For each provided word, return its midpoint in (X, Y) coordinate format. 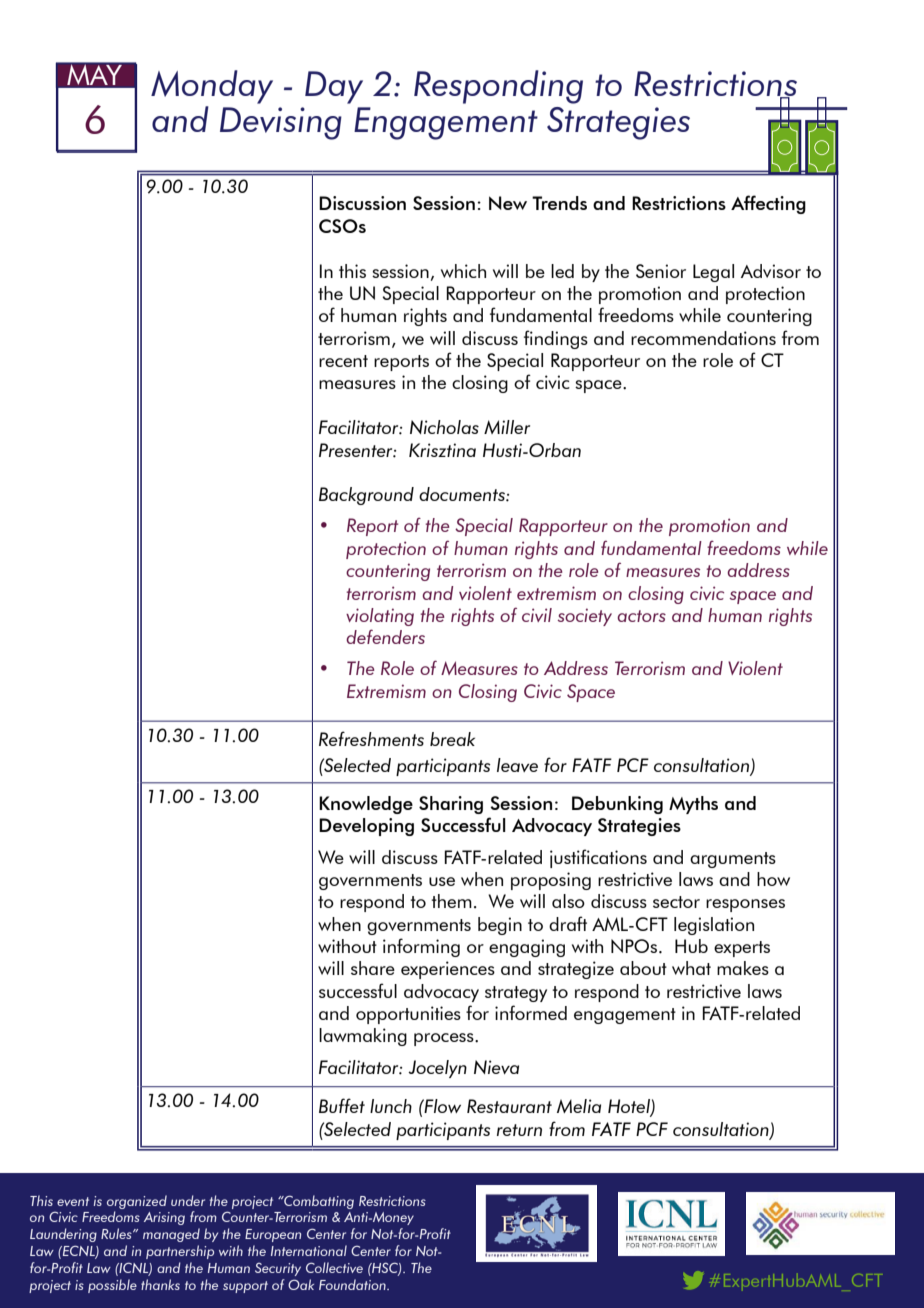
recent (343, 361)
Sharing (451, 805)
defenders (385, 636)
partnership (180, 1252)
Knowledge (366, 805)
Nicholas (444, 427)
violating (380, 617)
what (691, 968)
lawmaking (363, 1037)
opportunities (408, 1015)
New (508, 203)
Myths (693, 805)
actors (641, 616)
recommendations (703, 338)
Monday (212, 87)
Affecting (768, 204)
